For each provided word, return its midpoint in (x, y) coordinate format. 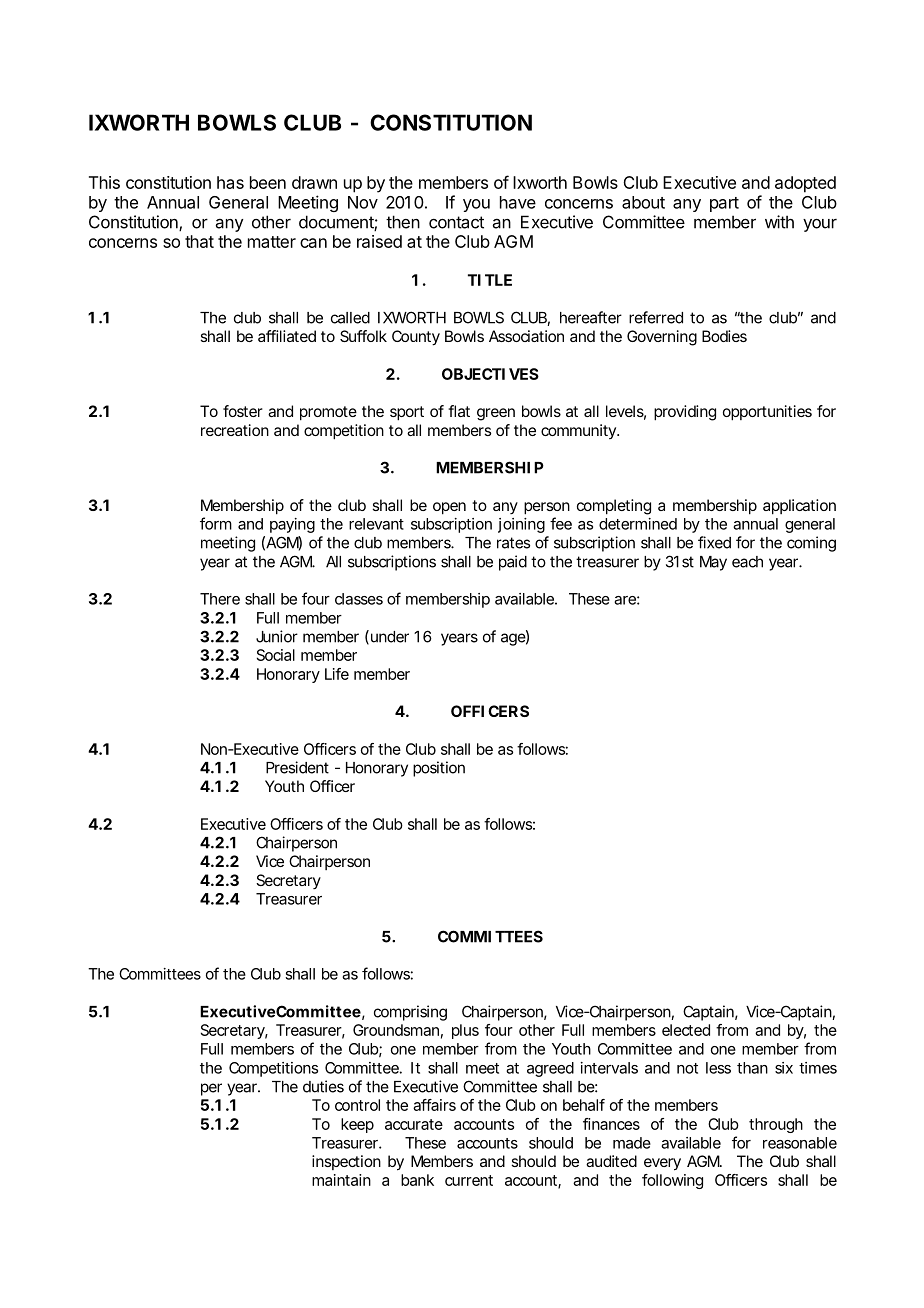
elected (686, 1030)
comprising (410, 1013)
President (297, 767)
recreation (235, 430)
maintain (341, 1180)
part (724, 204)
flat (459, 411)
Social (276, 655)
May (713, 563)
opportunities (767, 413)
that (199, 241)
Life (337, 674)
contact (456, 222)
